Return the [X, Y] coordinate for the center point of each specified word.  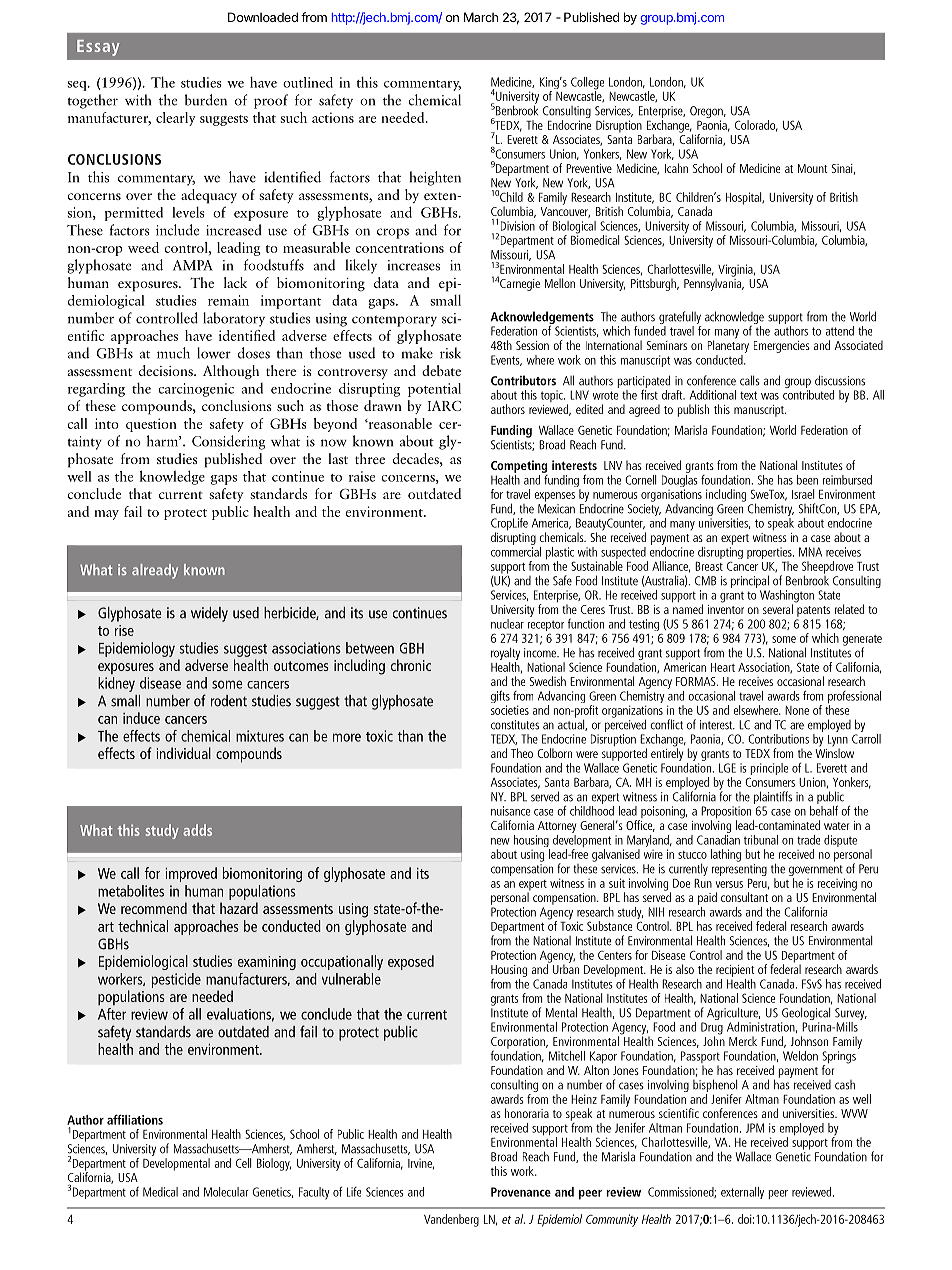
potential [434, 390]
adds [197, 830]
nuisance [510, 811]
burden [206, 100]
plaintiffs [773, 797]
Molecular [226, 1192]
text [748, 395]
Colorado [756, 126]
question [151, 425]
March [481, 17]
